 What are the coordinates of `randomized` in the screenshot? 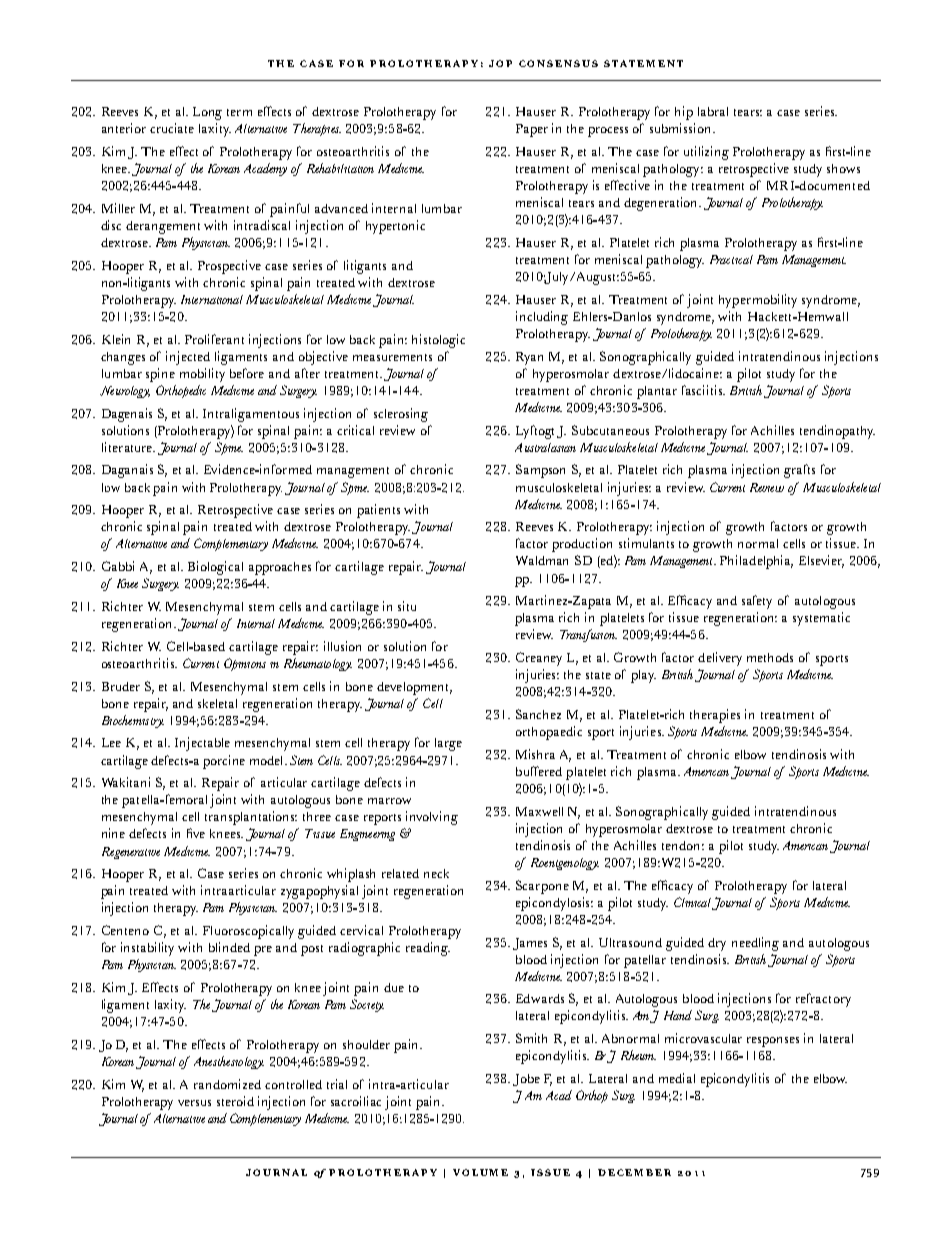 It's located at (227, 1084).
